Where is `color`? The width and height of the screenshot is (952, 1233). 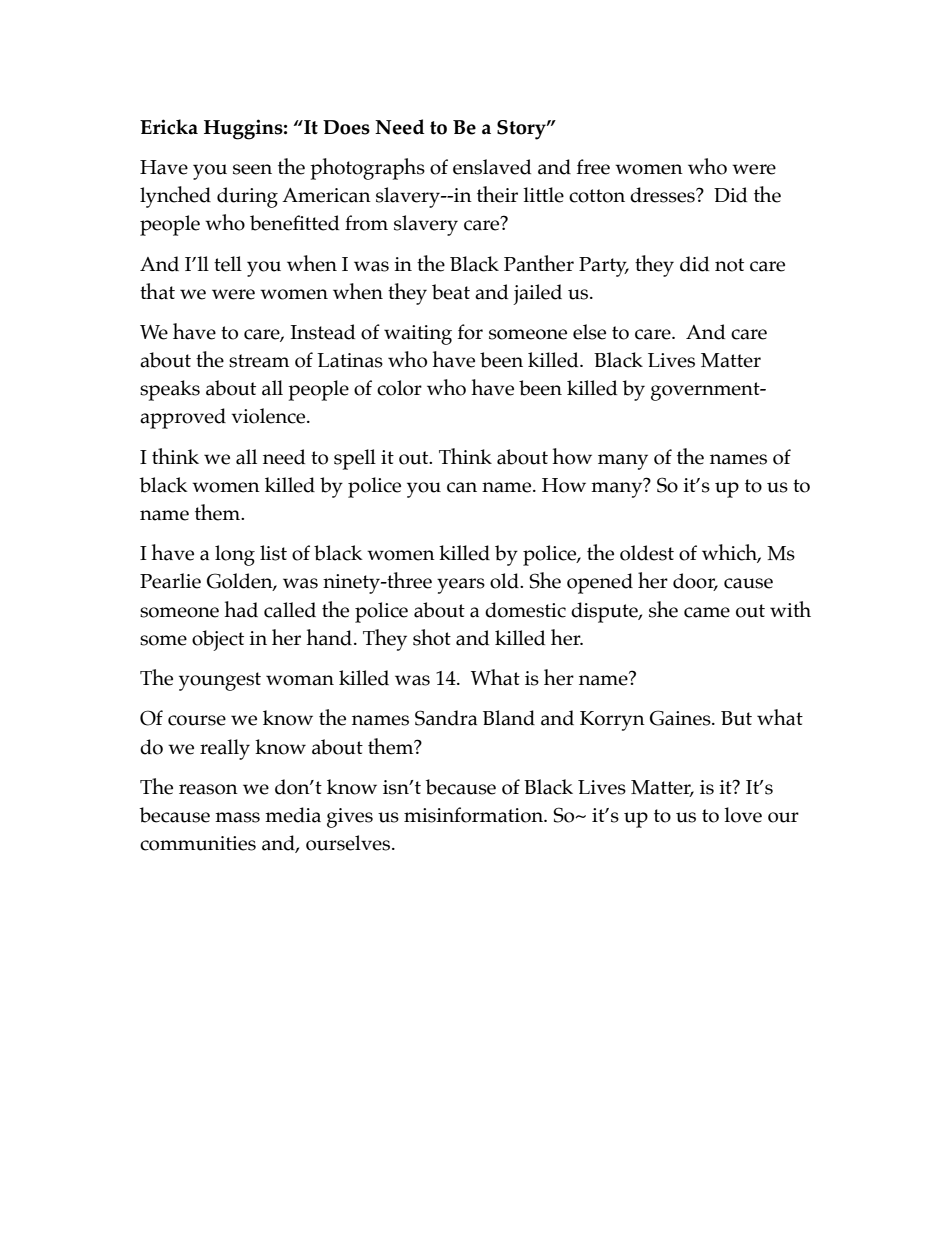
color is located at coordinates (399, 388).
